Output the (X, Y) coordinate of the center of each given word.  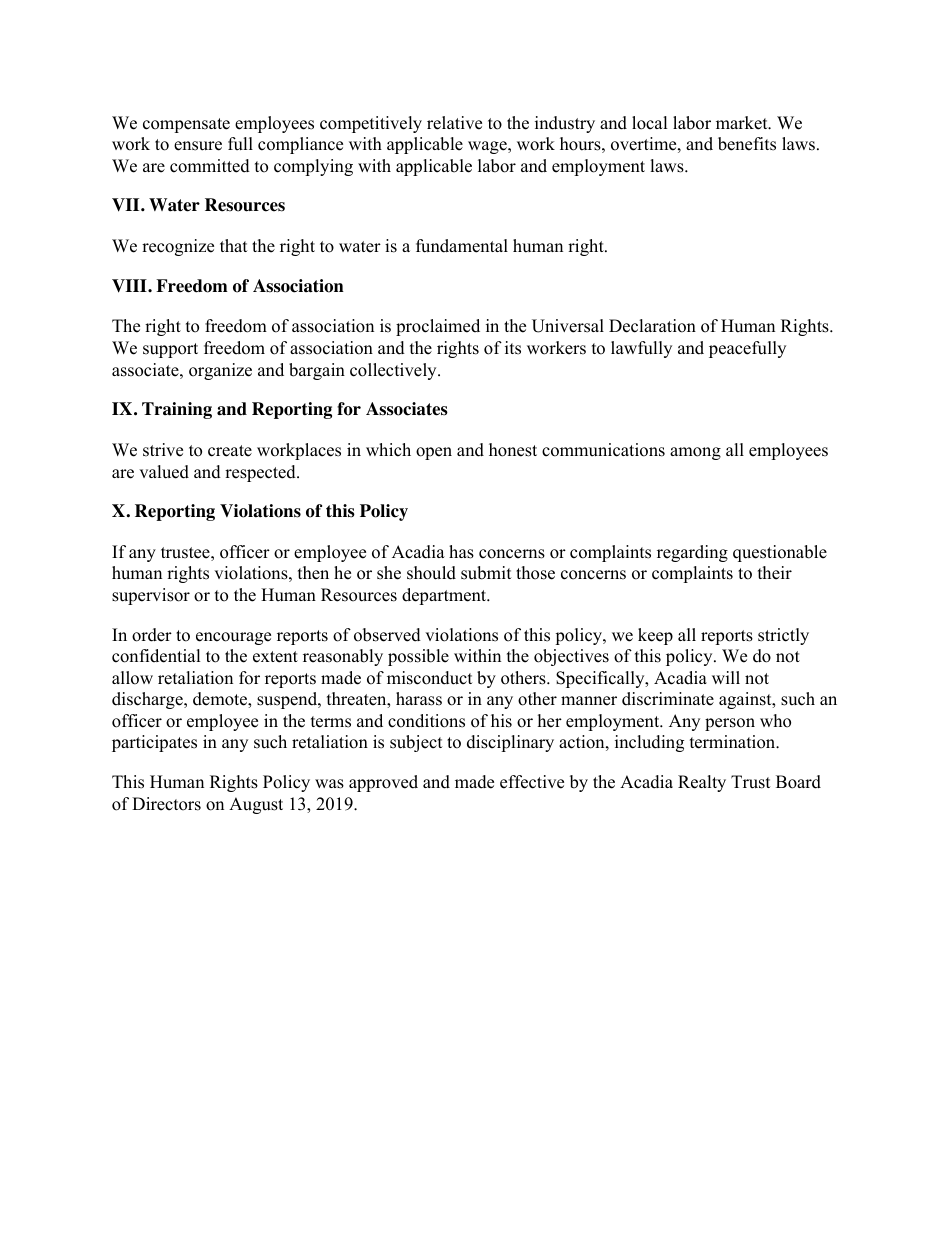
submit (486, 573)
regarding (692, 553)
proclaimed (438, 327)
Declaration (652, 326)
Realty (702, 783)
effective (532, 782)
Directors (166, 804)
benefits (747, 144)
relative (454, 123)
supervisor (151, 596)
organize (220, 371)
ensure (198, 146)
